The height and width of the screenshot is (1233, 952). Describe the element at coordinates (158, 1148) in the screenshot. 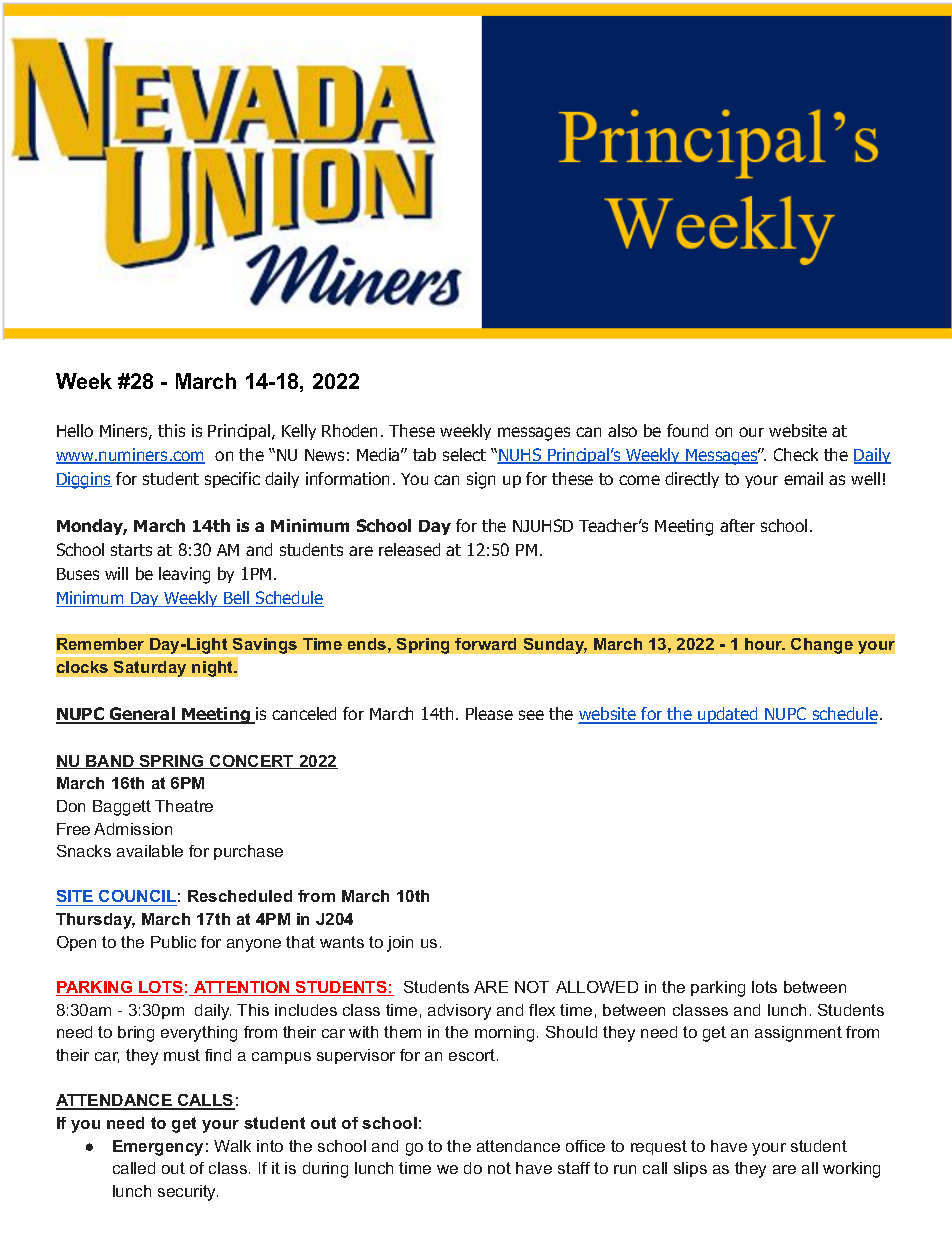

I see `Emergency` at that location.
